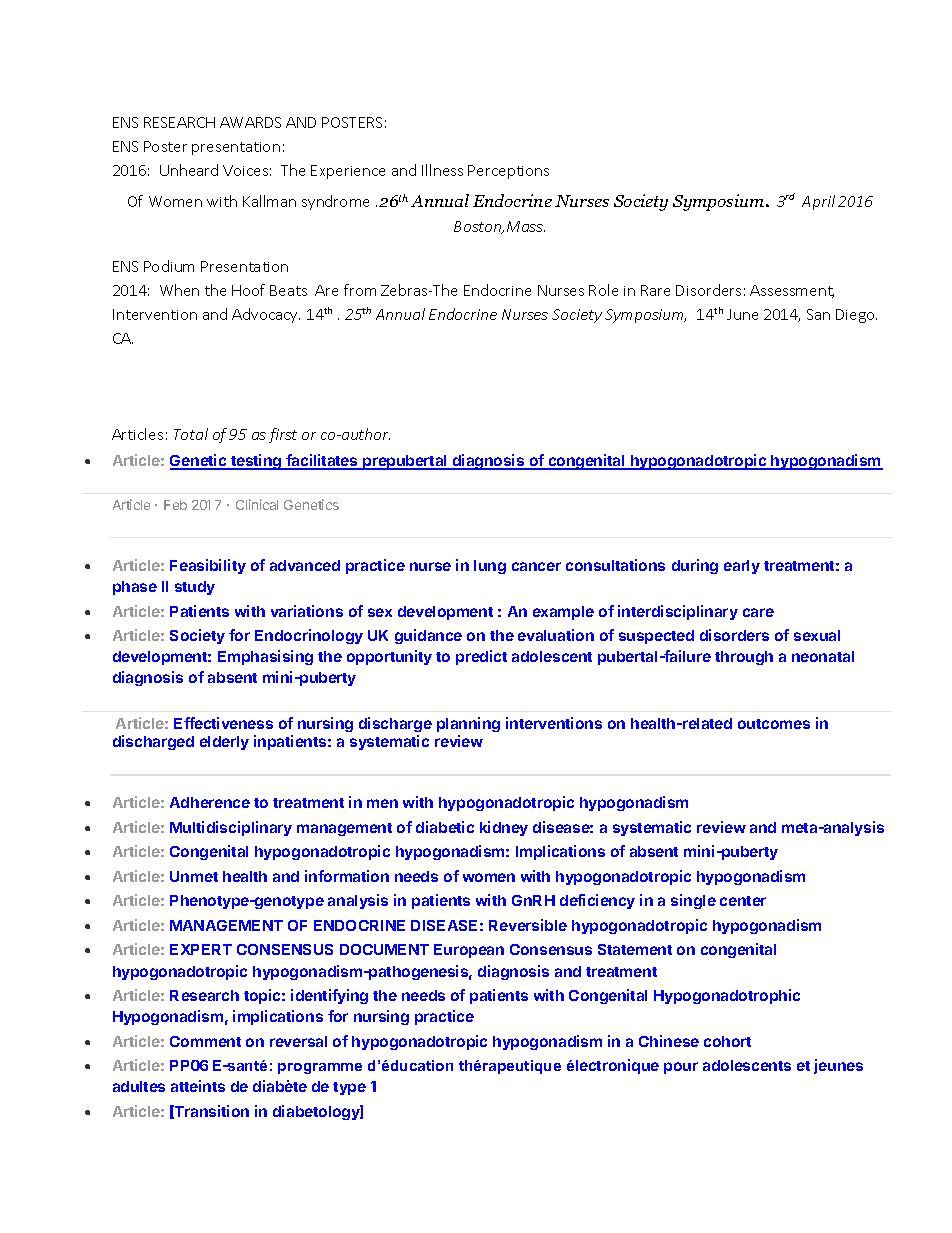 This screenshot has width=952, height=1233. What do you see at coordinates (508, 172) in the screenshot?
I see `Perceptions` at bounding box center [508, 172].
